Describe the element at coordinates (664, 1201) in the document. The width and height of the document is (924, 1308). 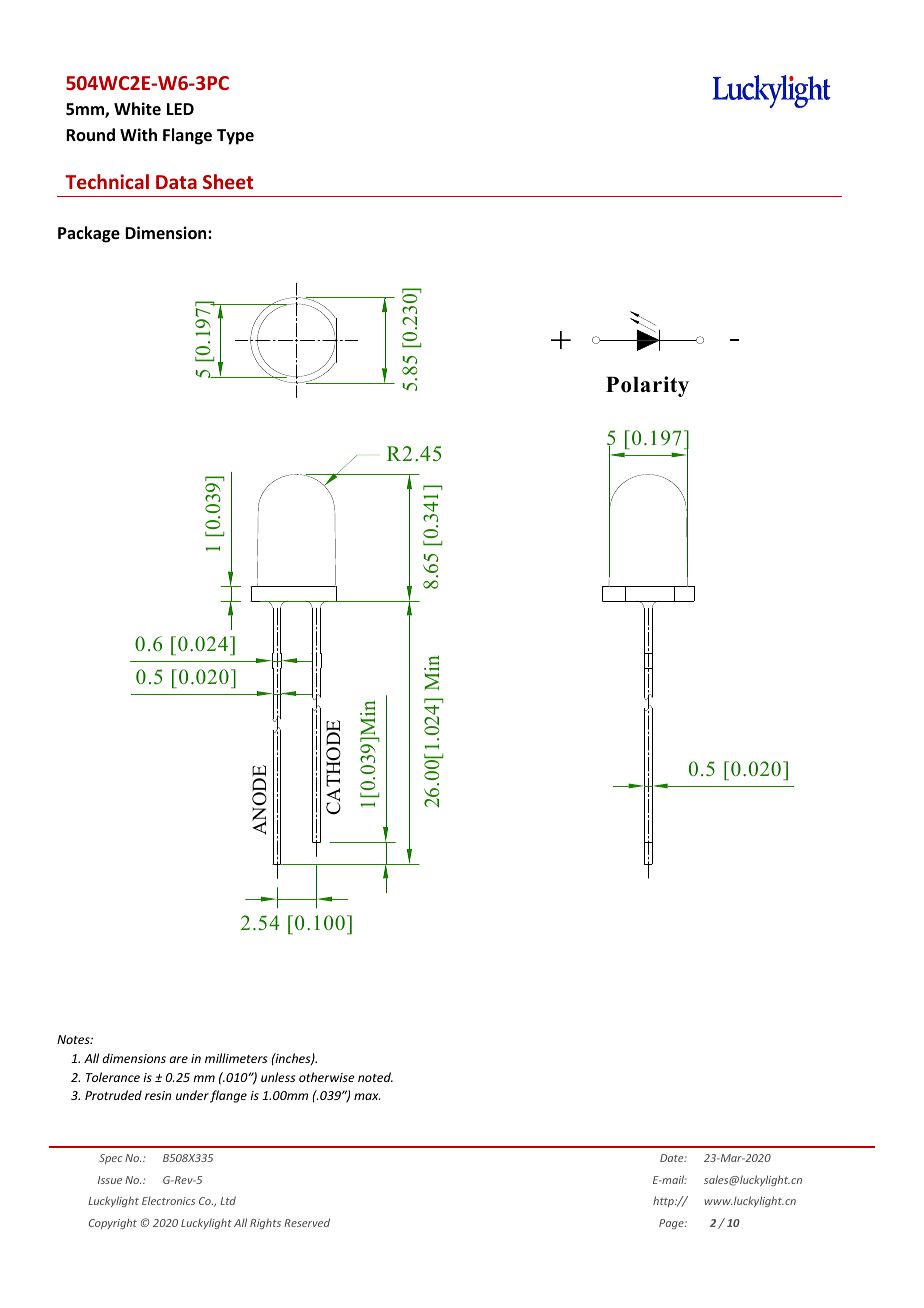
I see `http` at that location.
